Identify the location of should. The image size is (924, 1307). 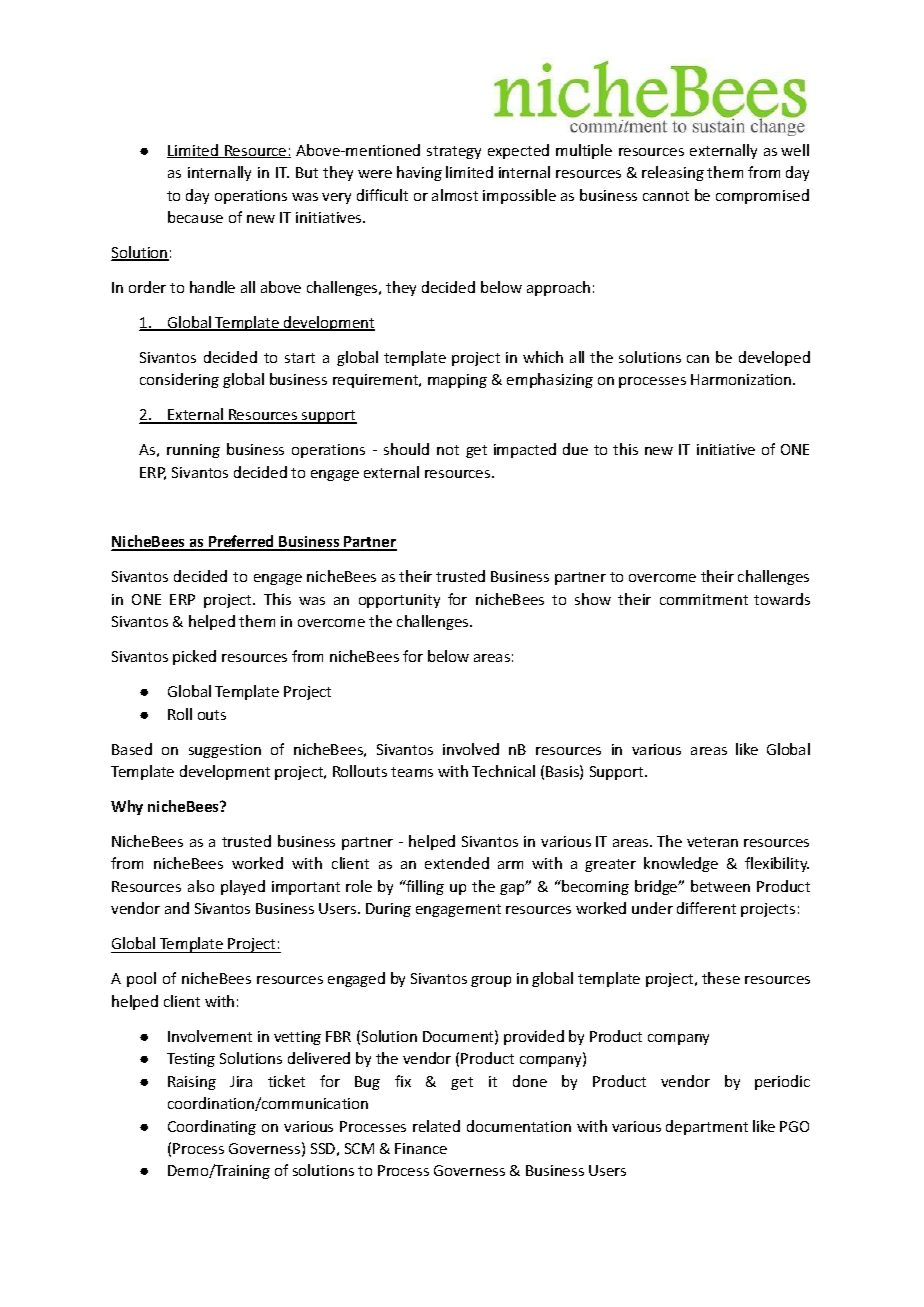
(406, 449).
